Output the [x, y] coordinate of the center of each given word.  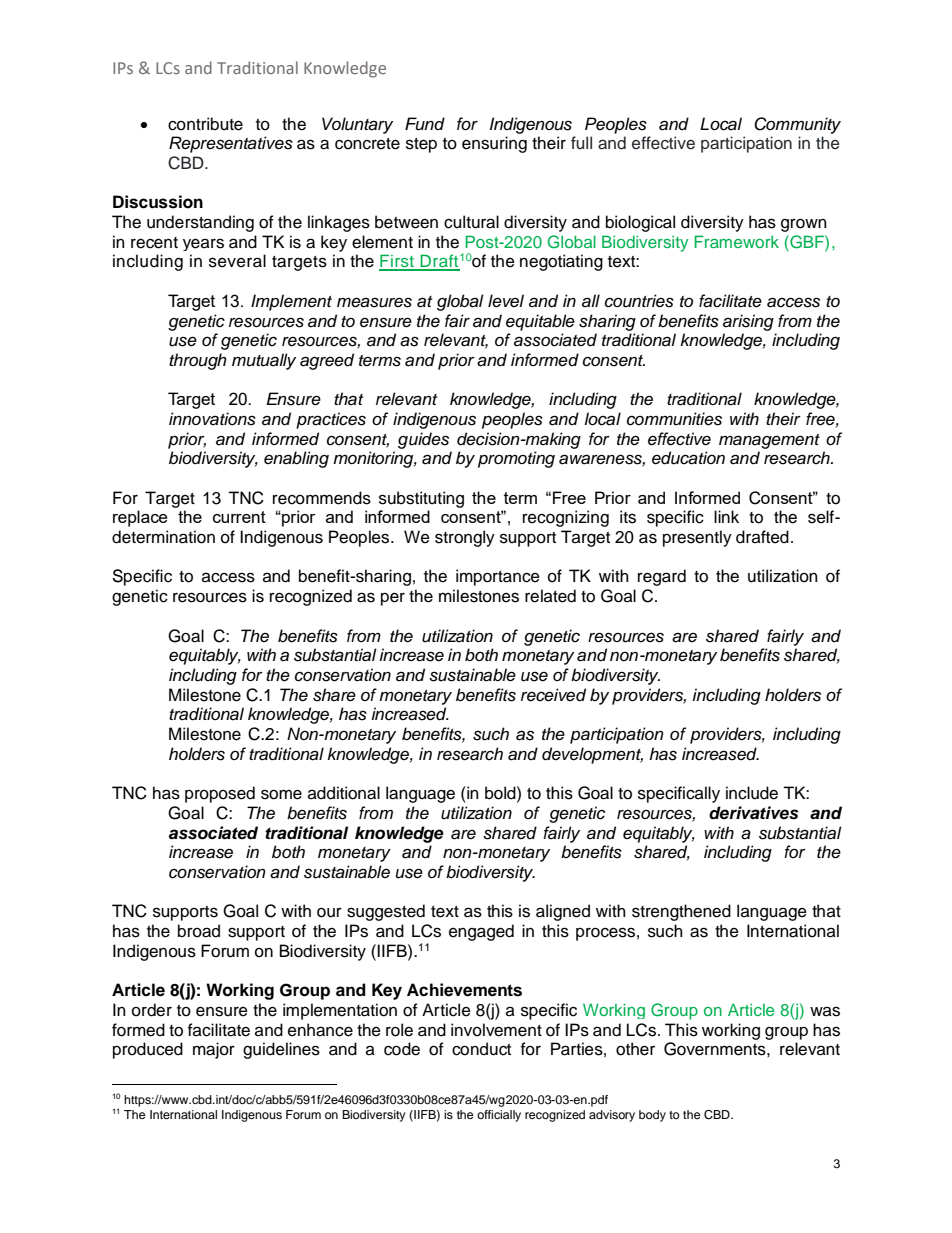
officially [499, 1116]
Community [797, 125]
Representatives [231, 144]
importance [498, 577]
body [652, 1116]
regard [662, 577]
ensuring [494, 144]
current [239, 517]
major [214, 1050]
